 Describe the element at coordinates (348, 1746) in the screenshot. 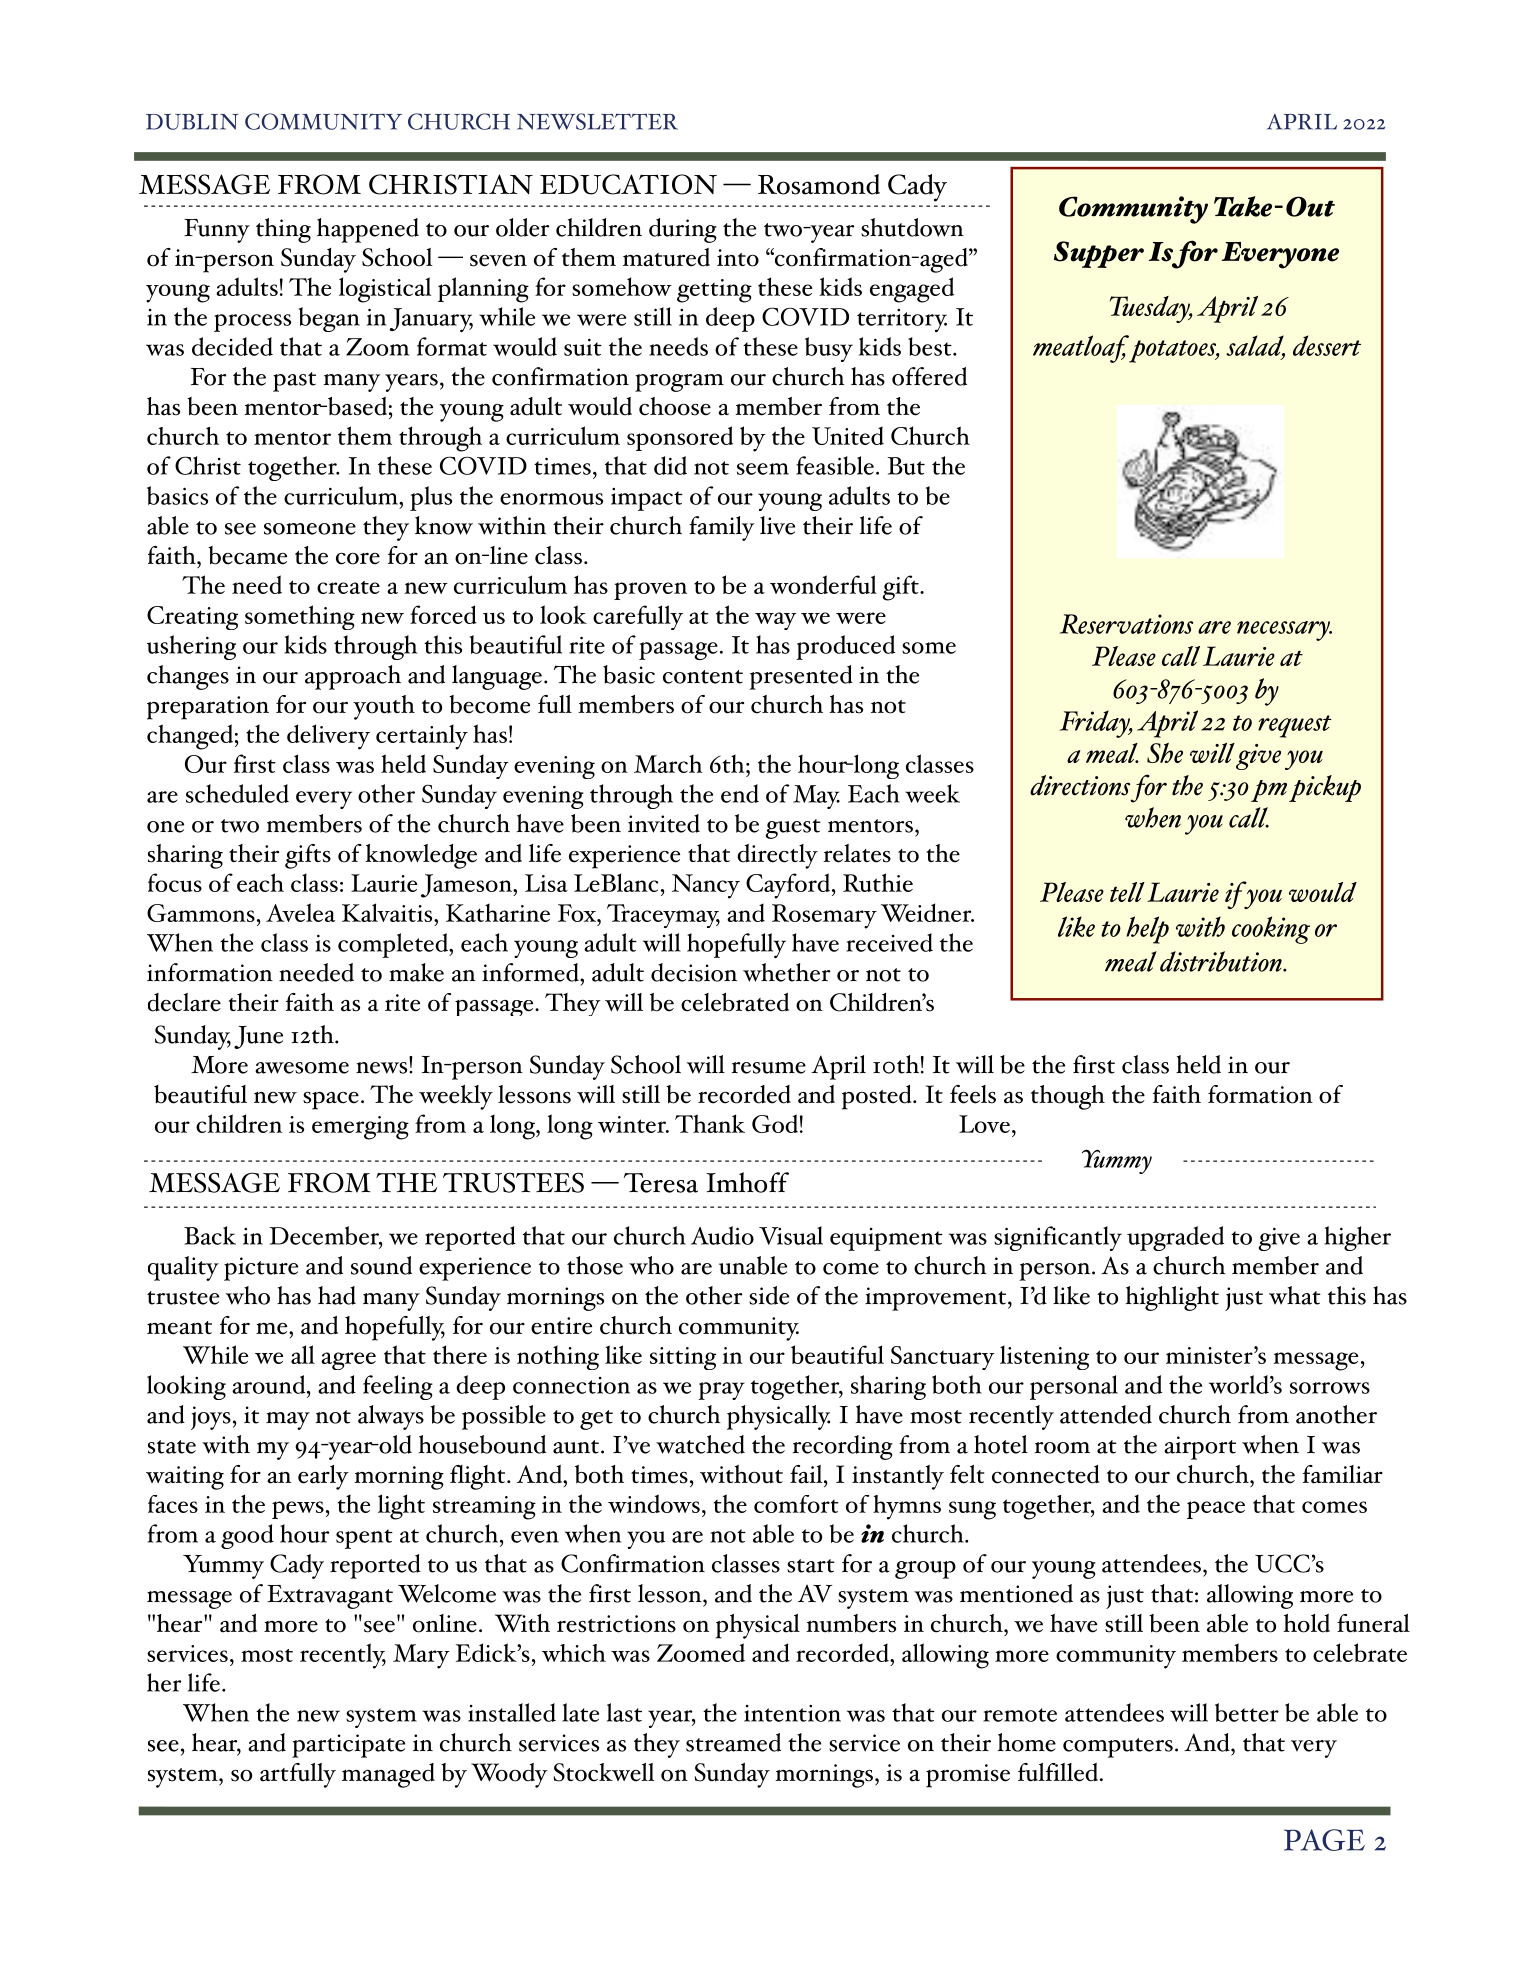

I see `participate` at that location.
